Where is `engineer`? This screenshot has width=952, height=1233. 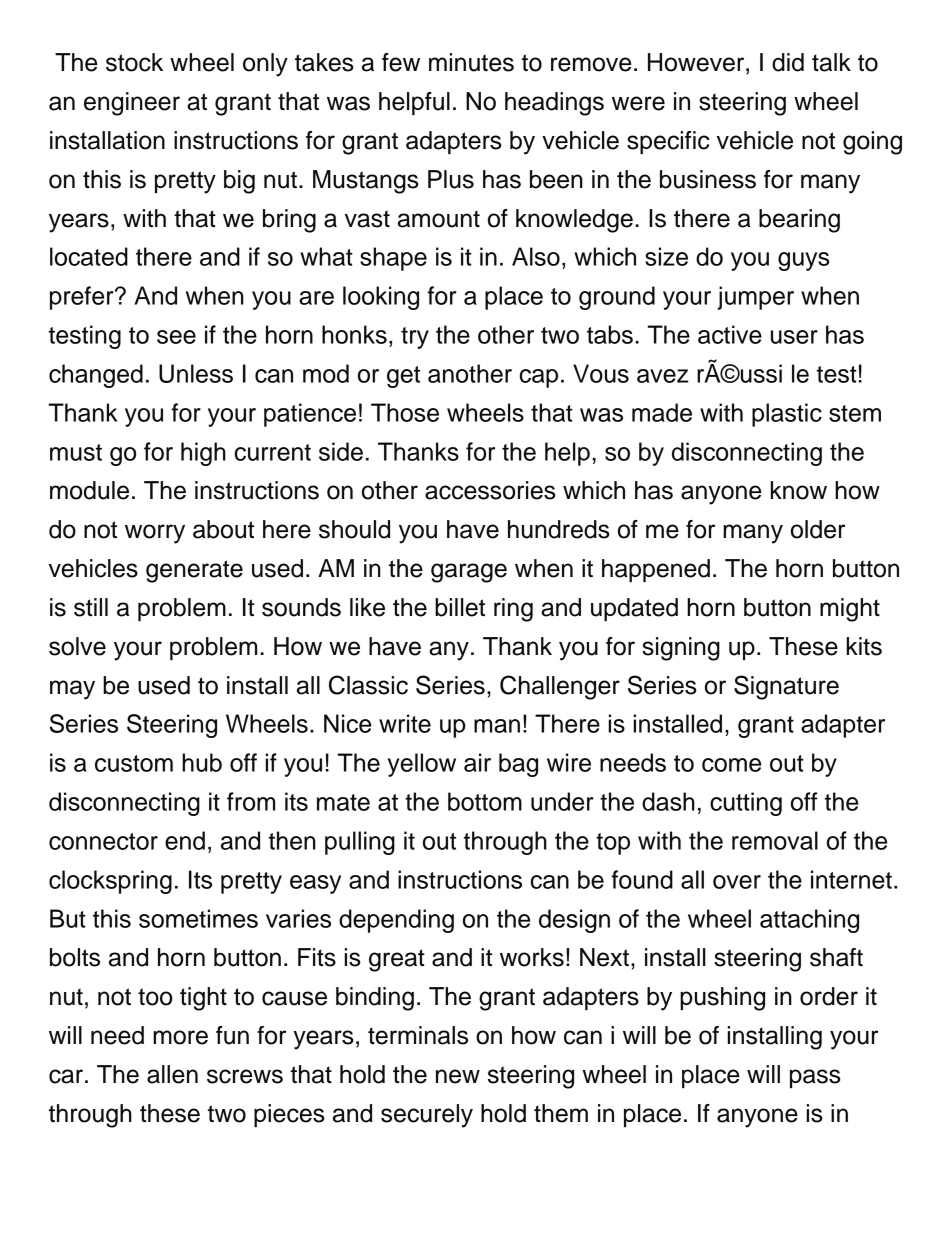
engineer is located at coordinates (132, 104).
